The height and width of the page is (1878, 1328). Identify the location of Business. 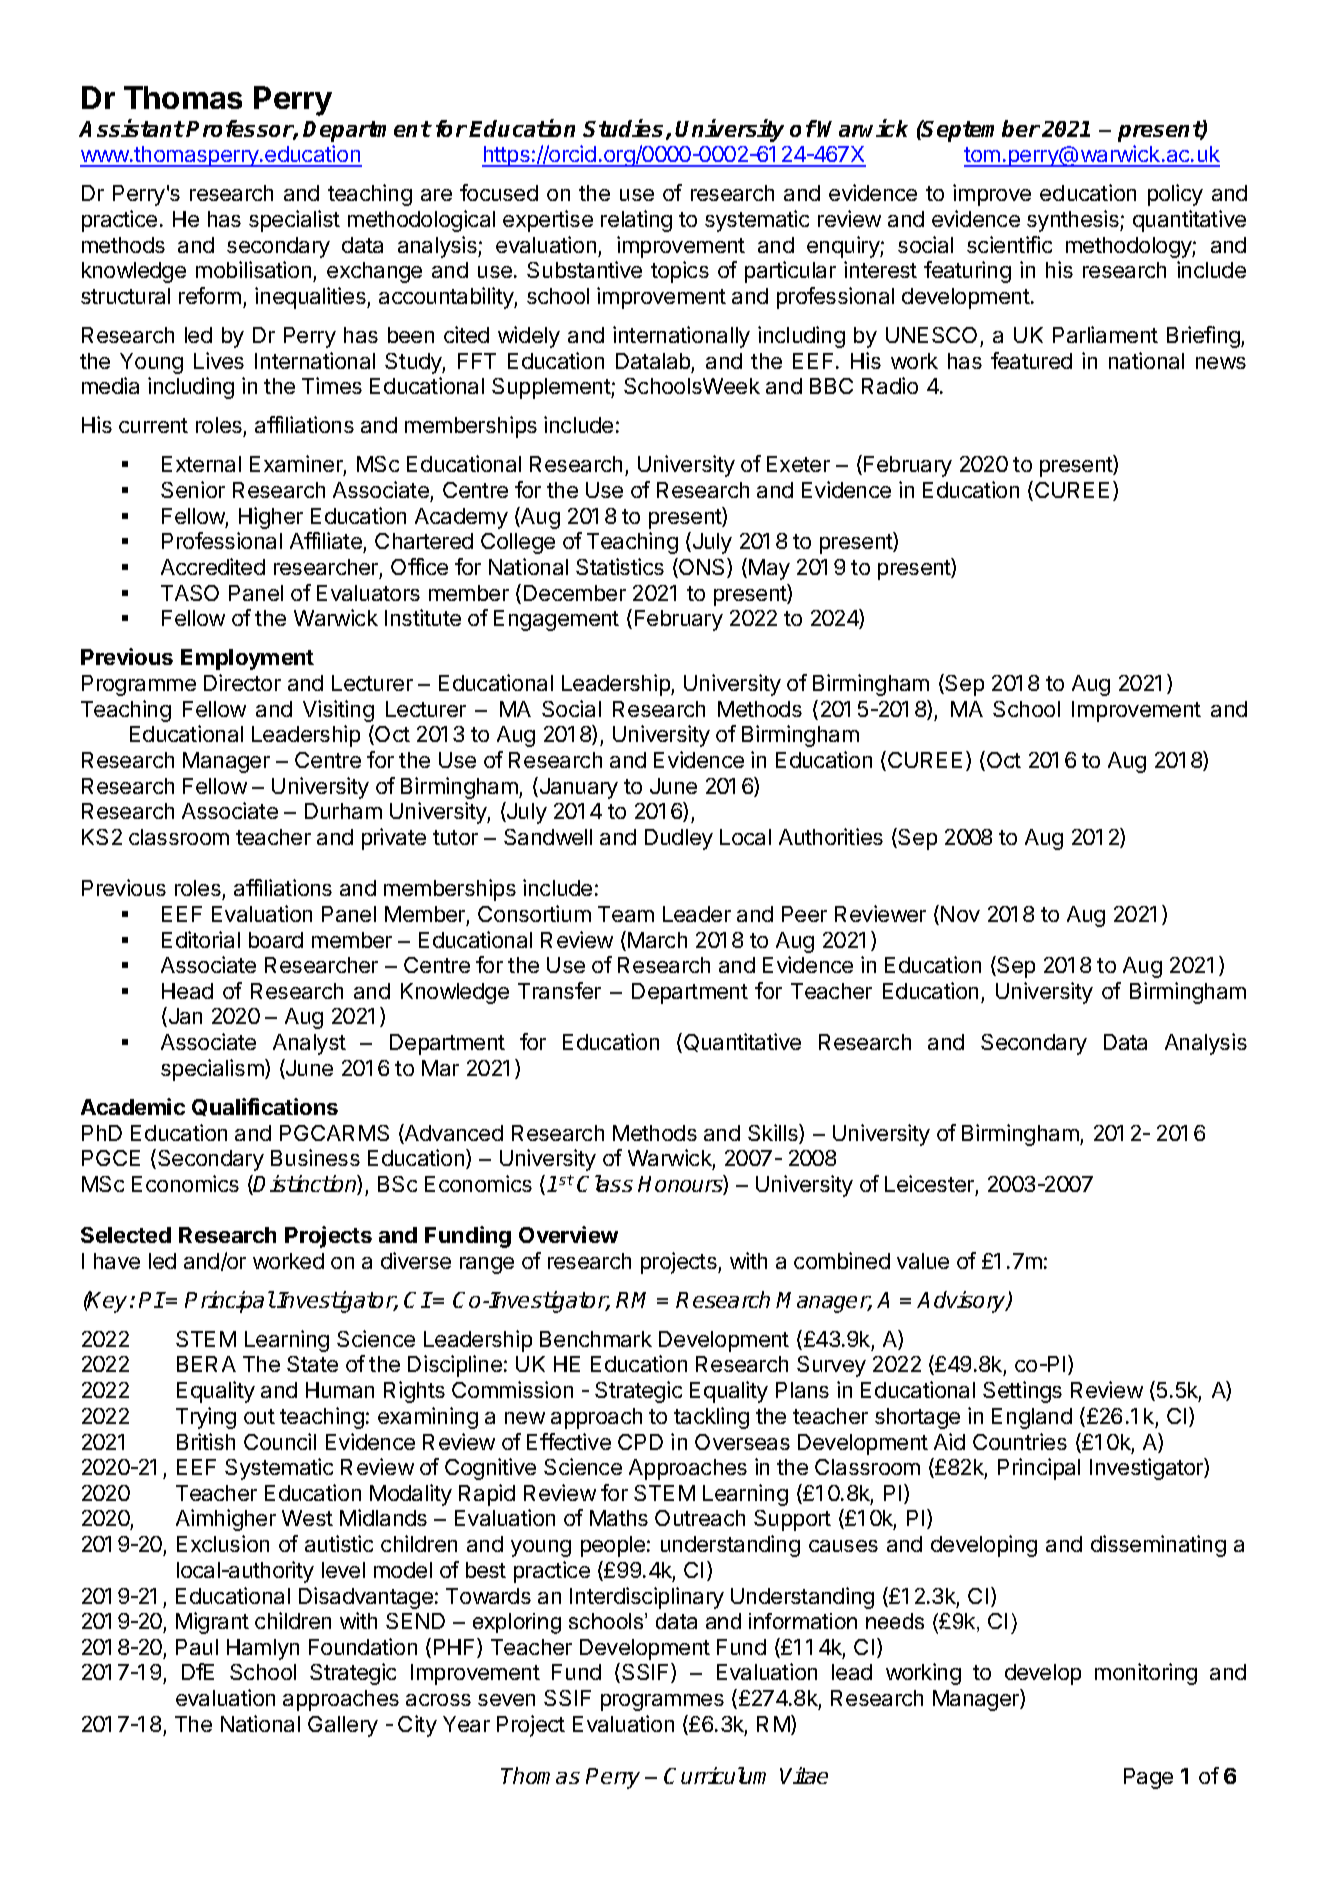
(315, 1157).
